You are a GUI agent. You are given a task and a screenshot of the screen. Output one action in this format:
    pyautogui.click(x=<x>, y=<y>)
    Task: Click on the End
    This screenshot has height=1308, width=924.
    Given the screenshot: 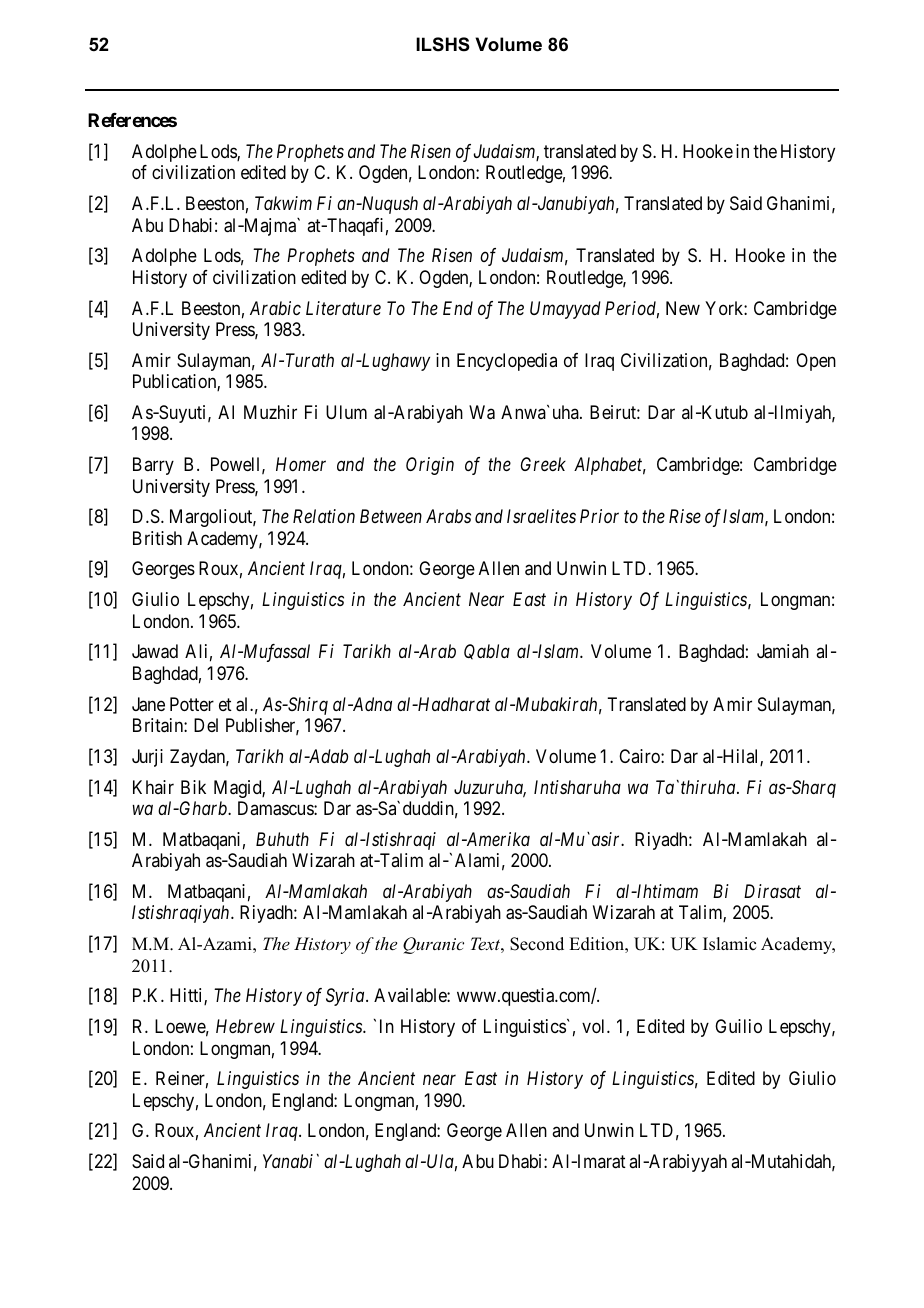 What is the action you would take?
    pyautogui.click(x=458, y=308)
